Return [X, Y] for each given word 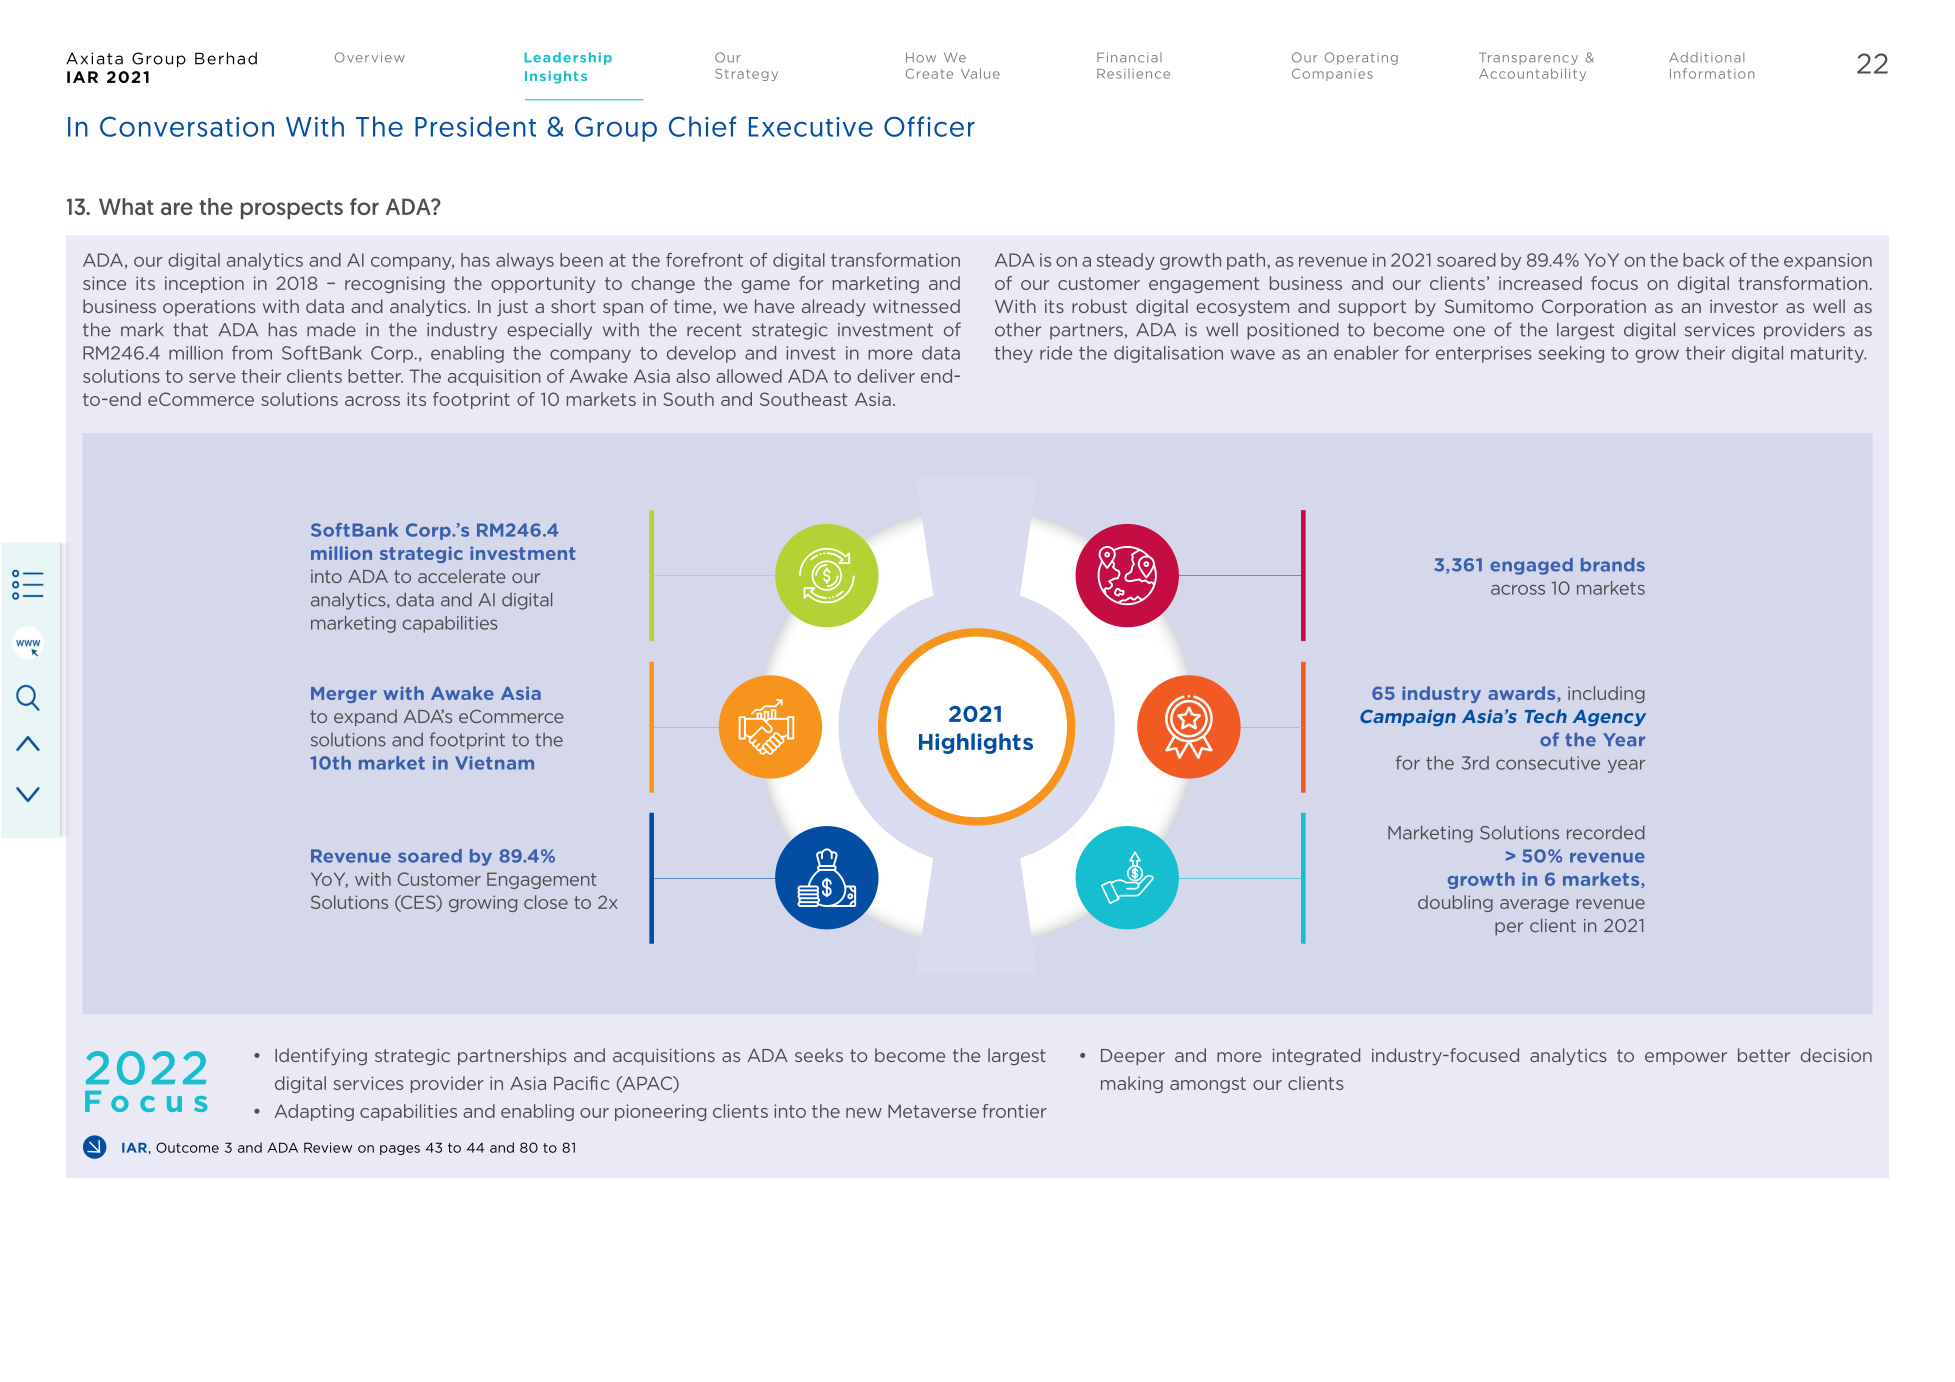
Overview [370, 57]
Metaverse [932, 1111]
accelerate [461, 576]
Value [980, 73]
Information [1712, 73]
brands [1613, 565]
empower [1686, 1058]
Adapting [314, 1112]
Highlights [976, 743]
